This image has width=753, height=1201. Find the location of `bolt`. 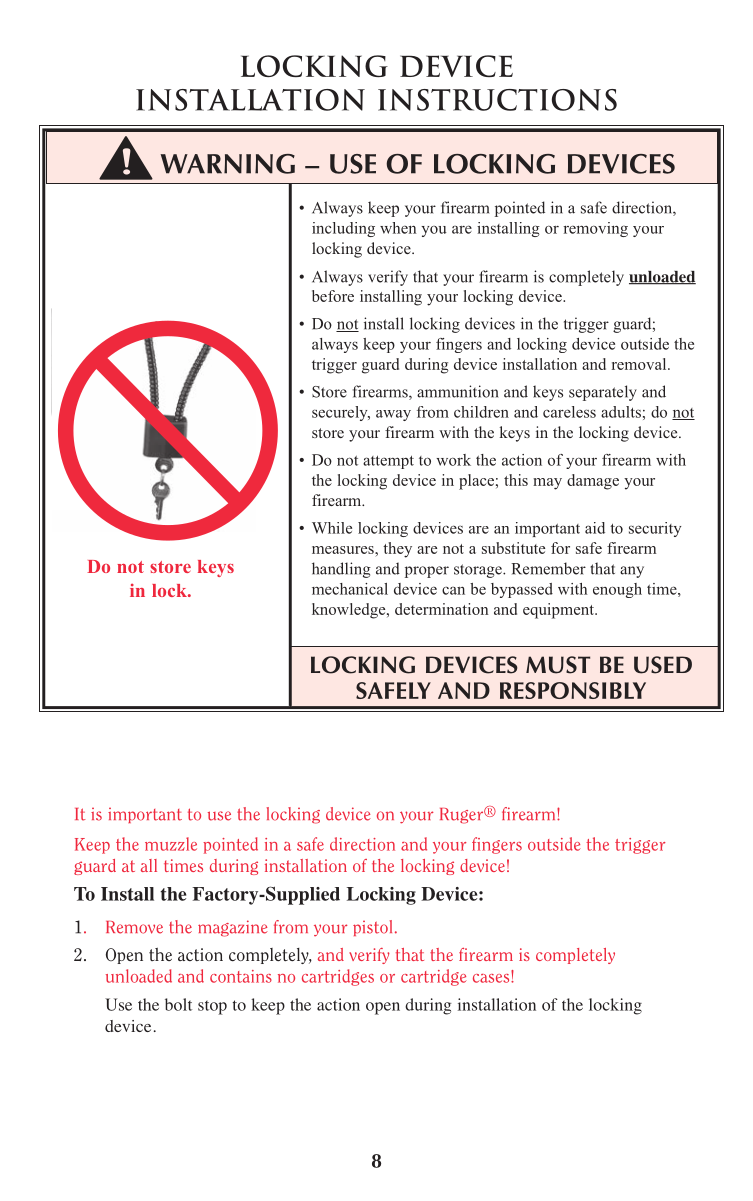

bolt is located at coordinates (178, 1004).
